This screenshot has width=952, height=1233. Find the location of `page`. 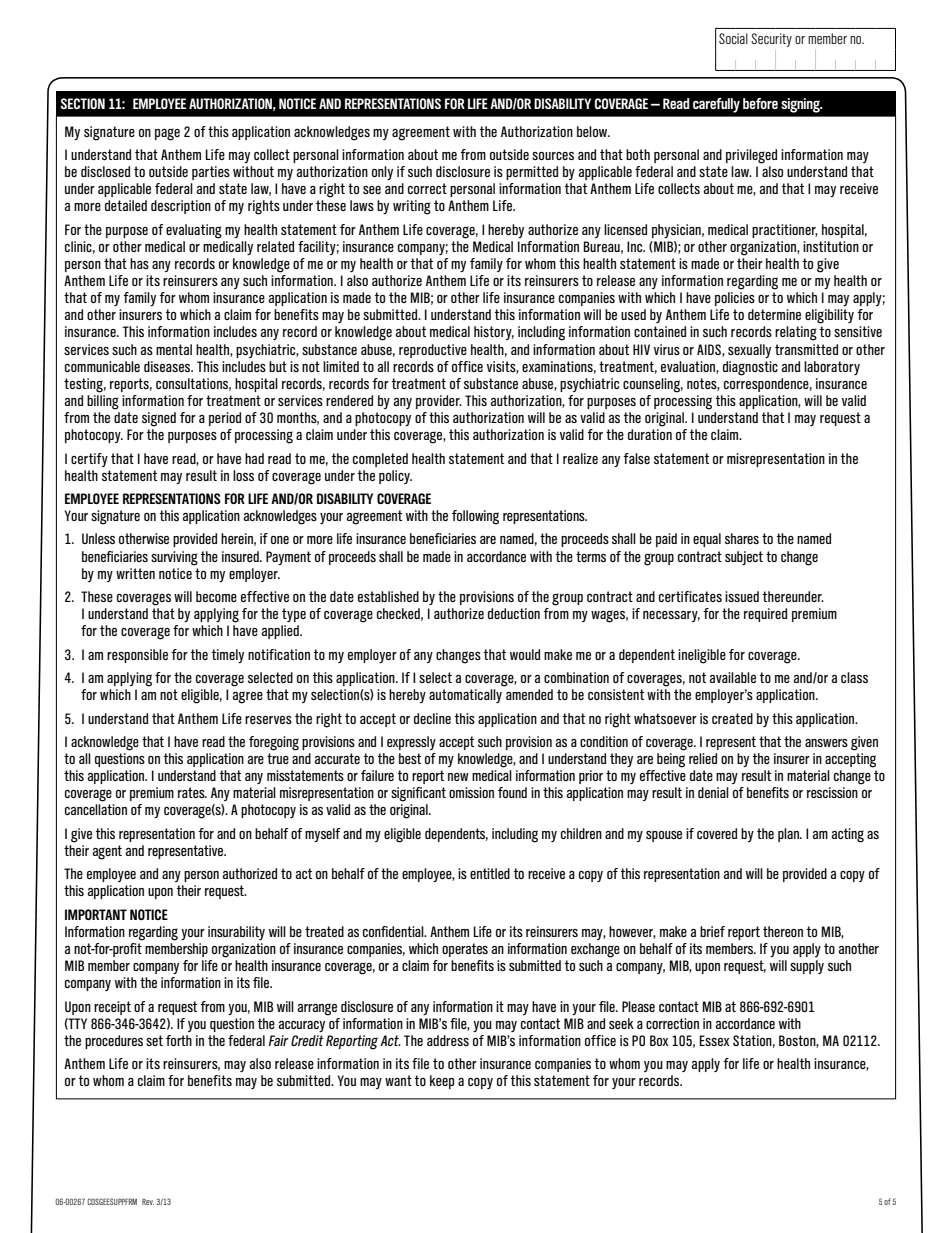

page is located at coordinates (167, 134).
